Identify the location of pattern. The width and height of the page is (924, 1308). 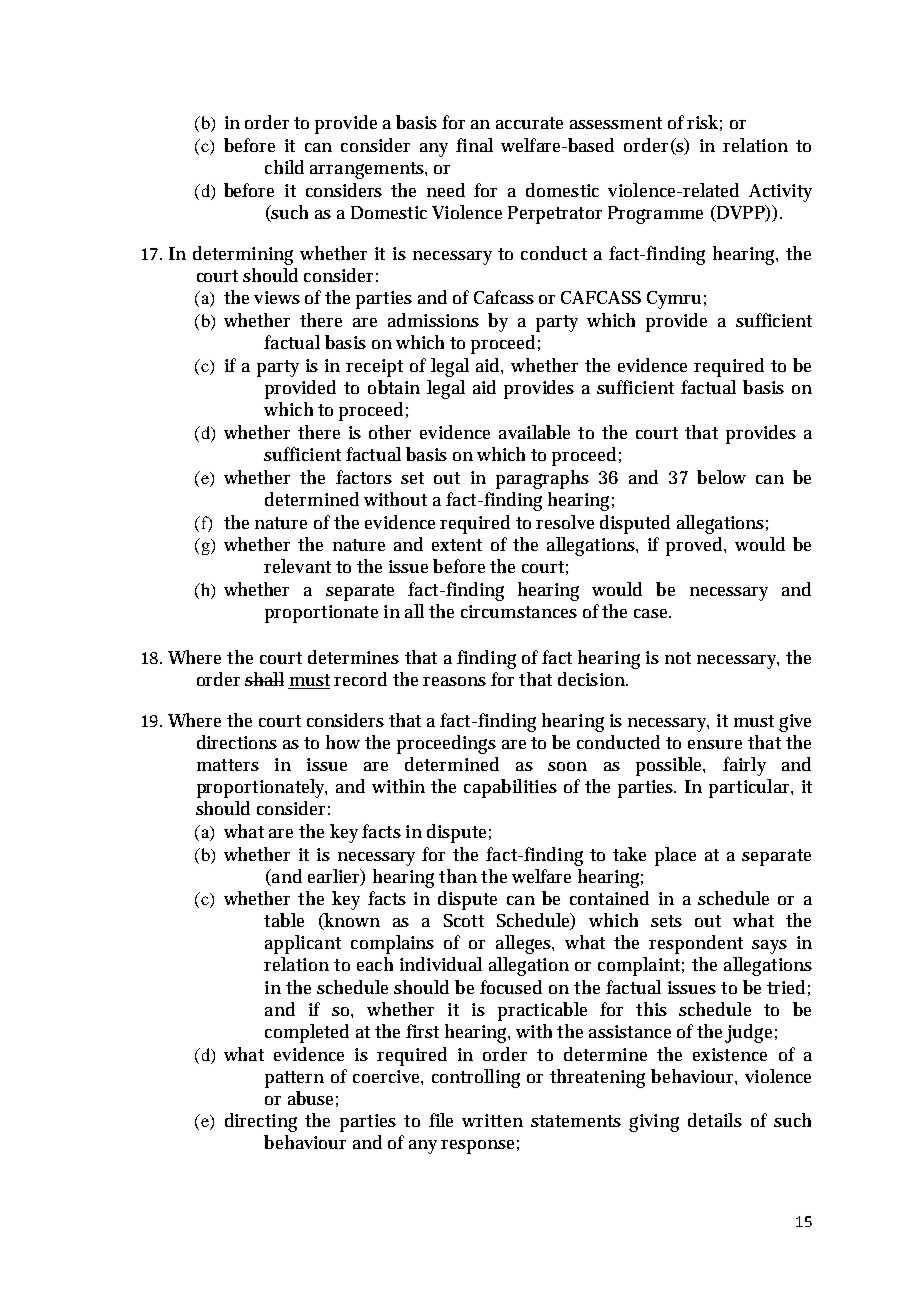
(294, 1079).
